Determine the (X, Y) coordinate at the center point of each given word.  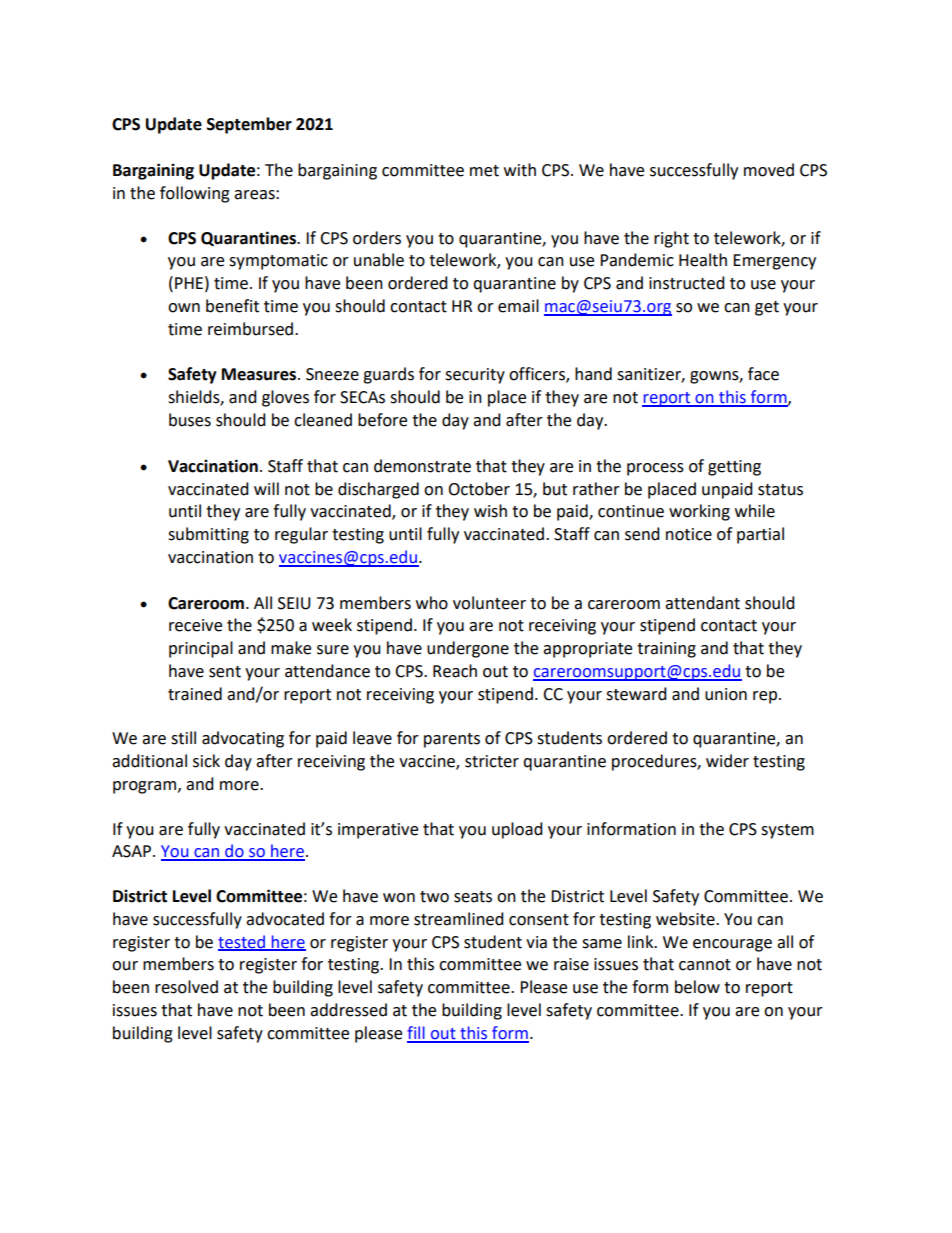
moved (769, 170)
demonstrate (422, 466)
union (726, 694)
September (249, 125)
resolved (186, 987)
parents (452, 740)
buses (190, 420)
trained (195, 694)
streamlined (459, 919)
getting (734, 468)
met (484, 171)
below (697, 987)
